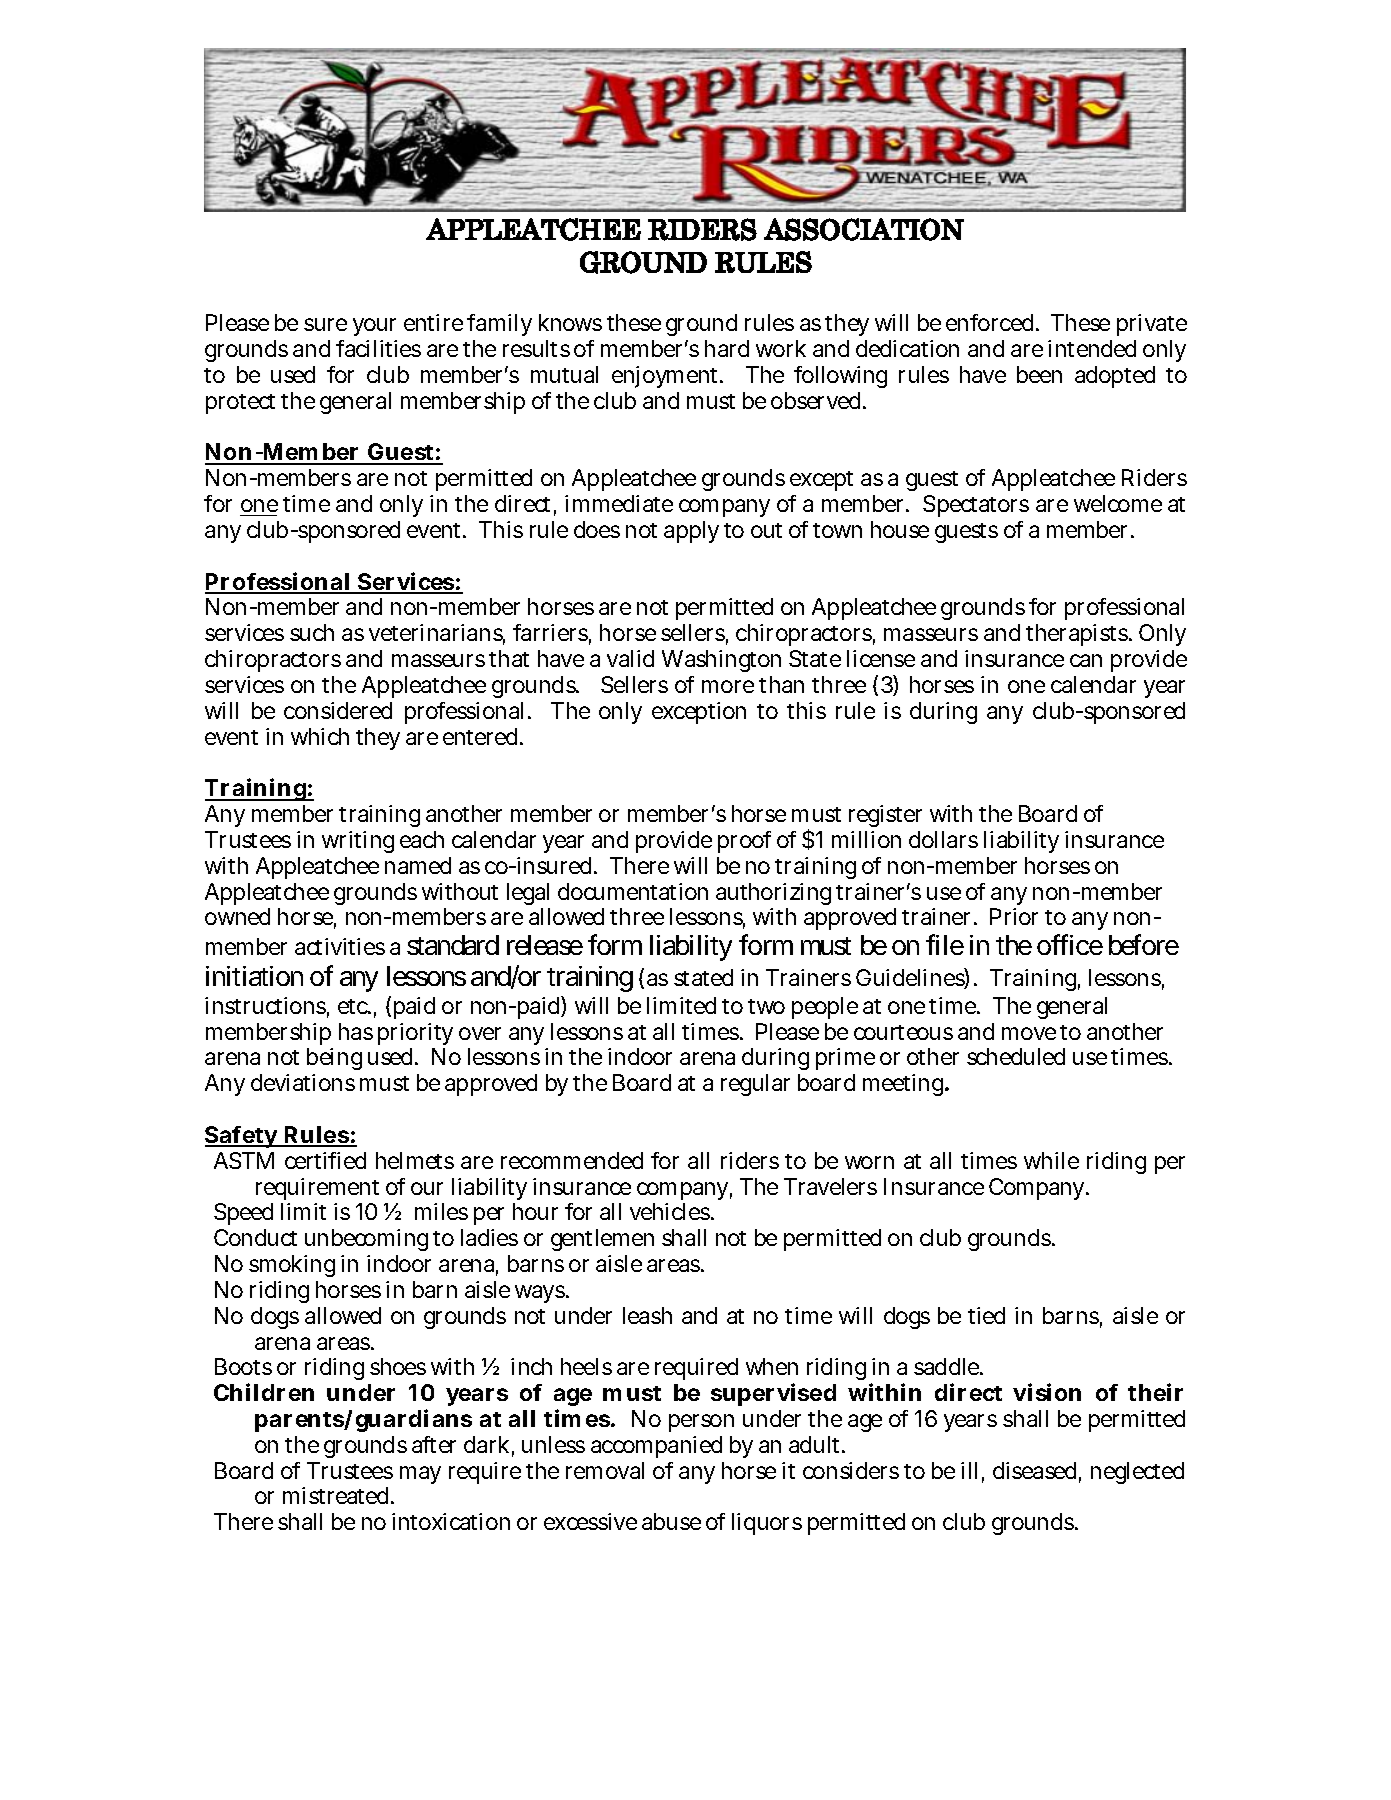  Describe the element at coordinates (338, 1495) in the screenshot. I see `mistreated` at that location.
